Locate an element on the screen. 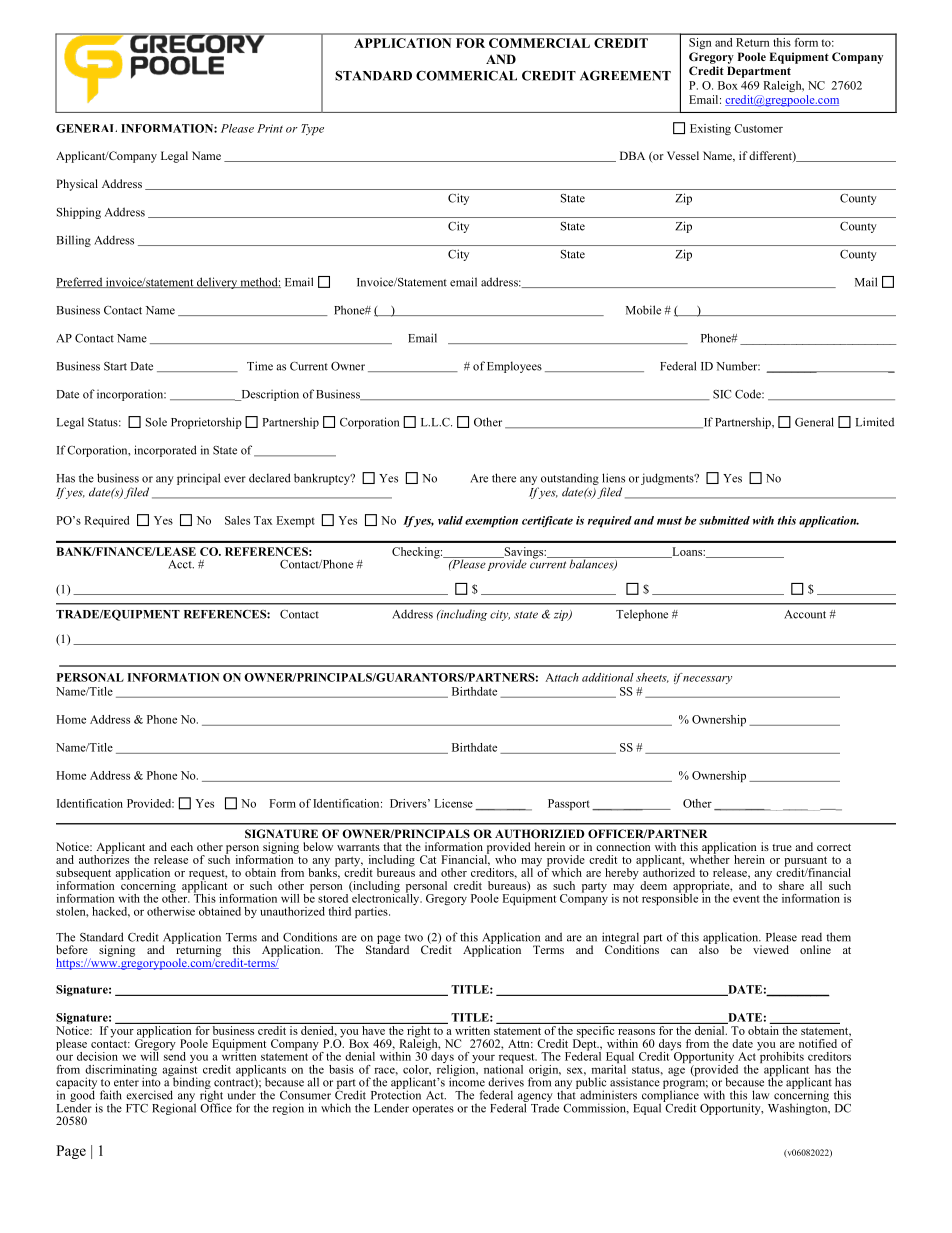  delivery is located at coordinates (217, 283).
